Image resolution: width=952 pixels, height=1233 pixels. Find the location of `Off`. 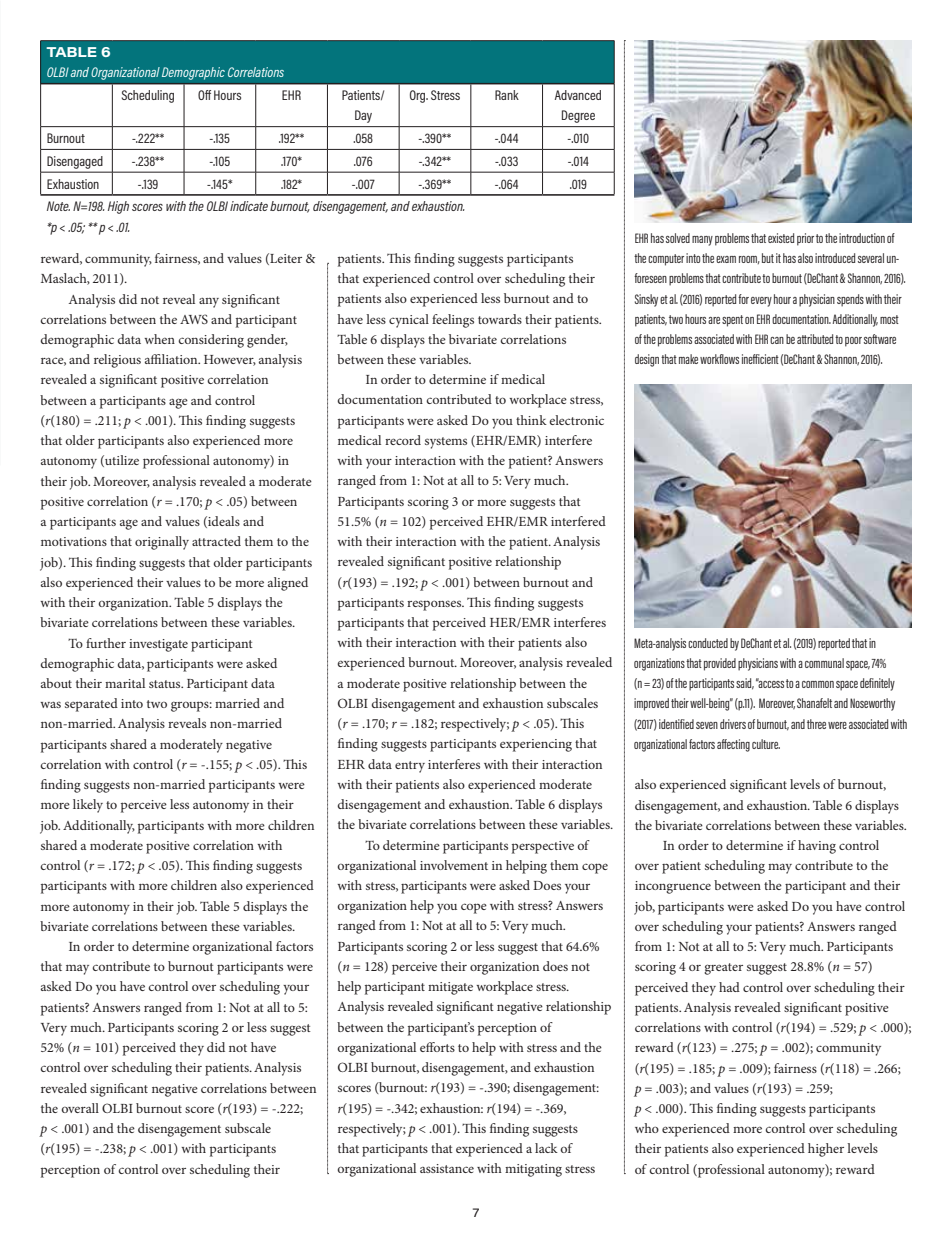

Off is located at coordinates (204, 95).
